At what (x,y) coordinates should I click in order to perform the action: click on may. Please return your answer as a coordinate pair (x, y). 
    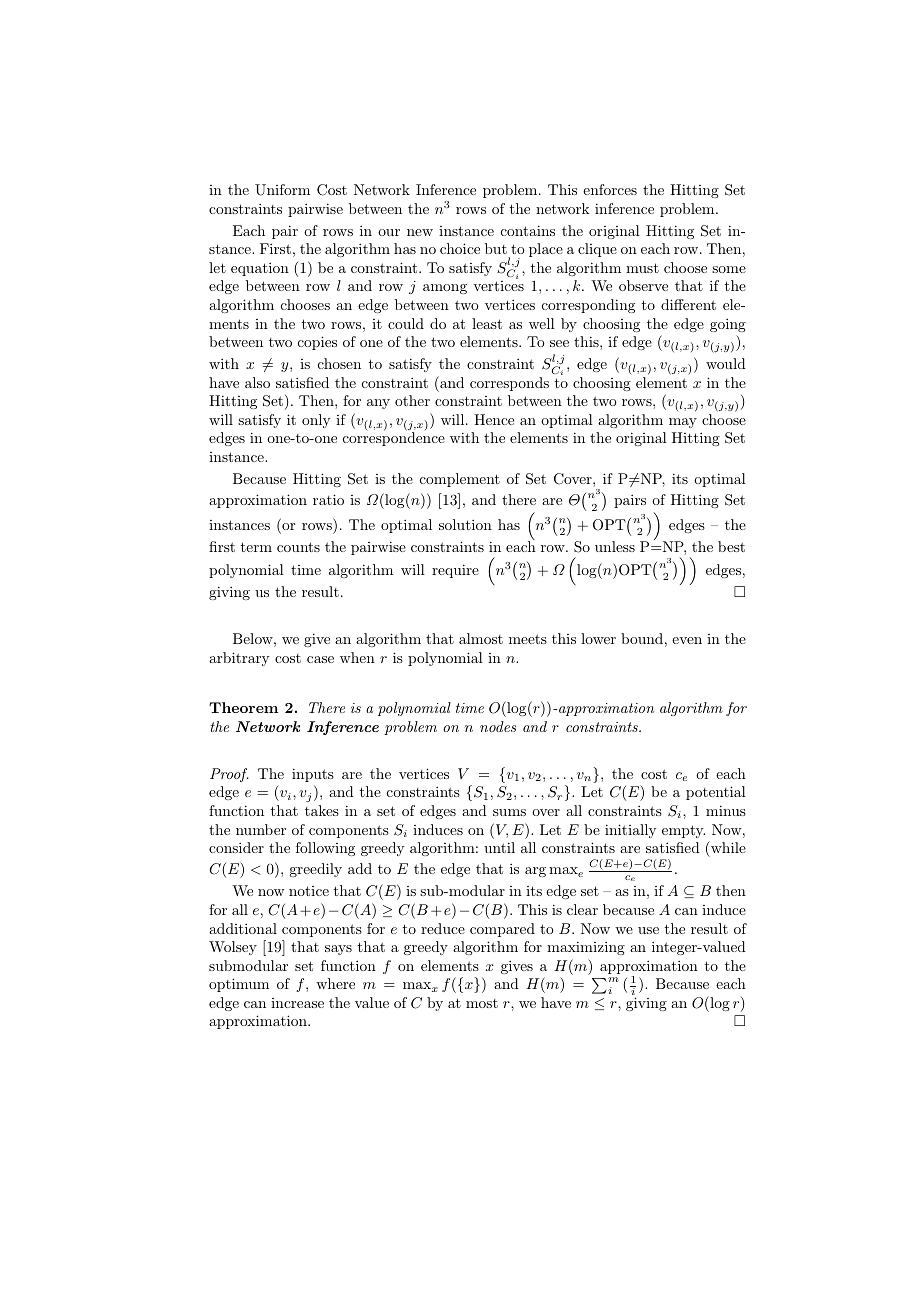
    Looking at the image, I should click on (683, 423).
